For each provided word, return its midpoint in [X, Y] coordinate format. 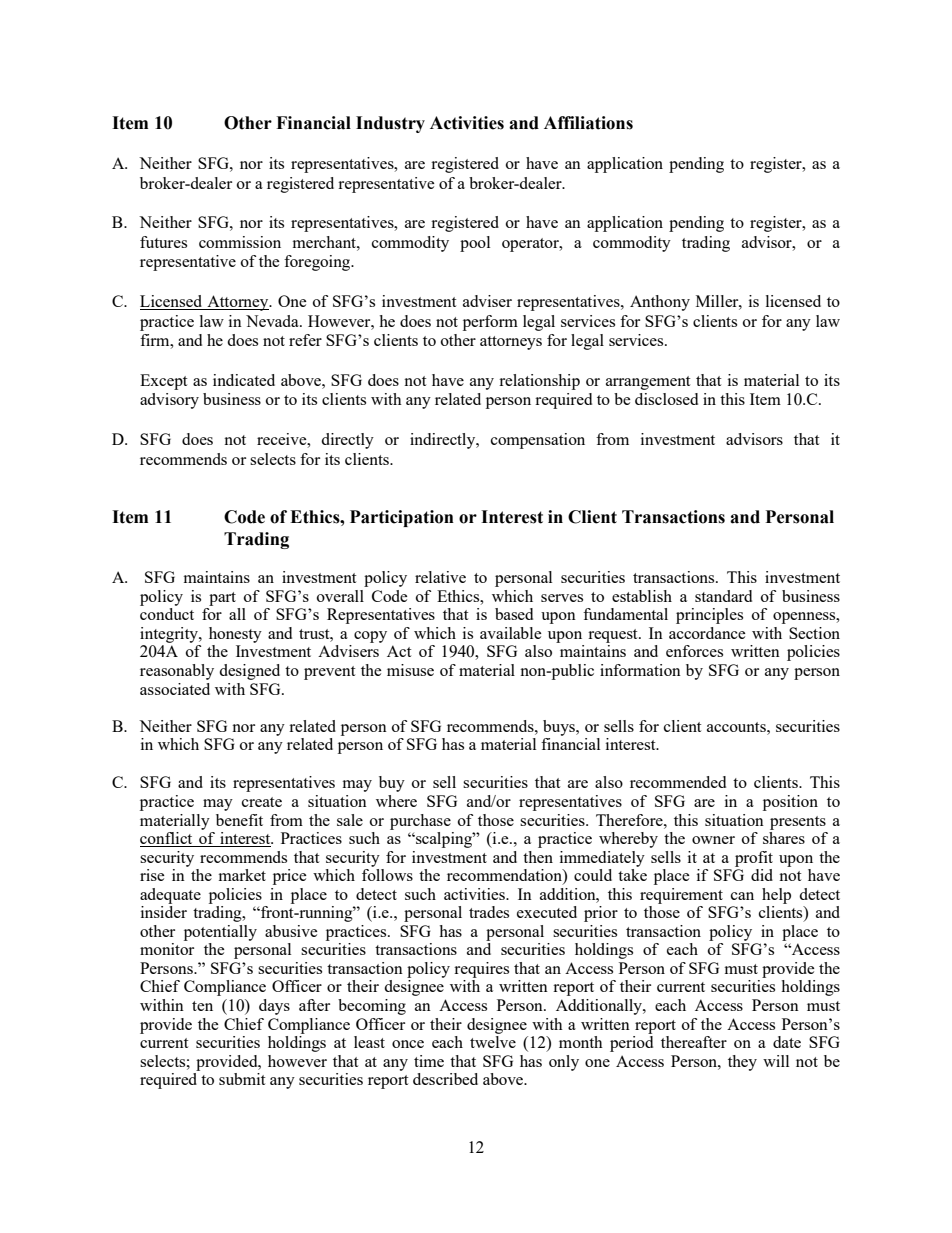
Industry [390, 124]
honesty [235, 635]
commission [240, 242]
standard [723, 596]
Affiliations [588, 123]
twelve [493, 1042]
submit [242, 1079]
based [514, 614]
